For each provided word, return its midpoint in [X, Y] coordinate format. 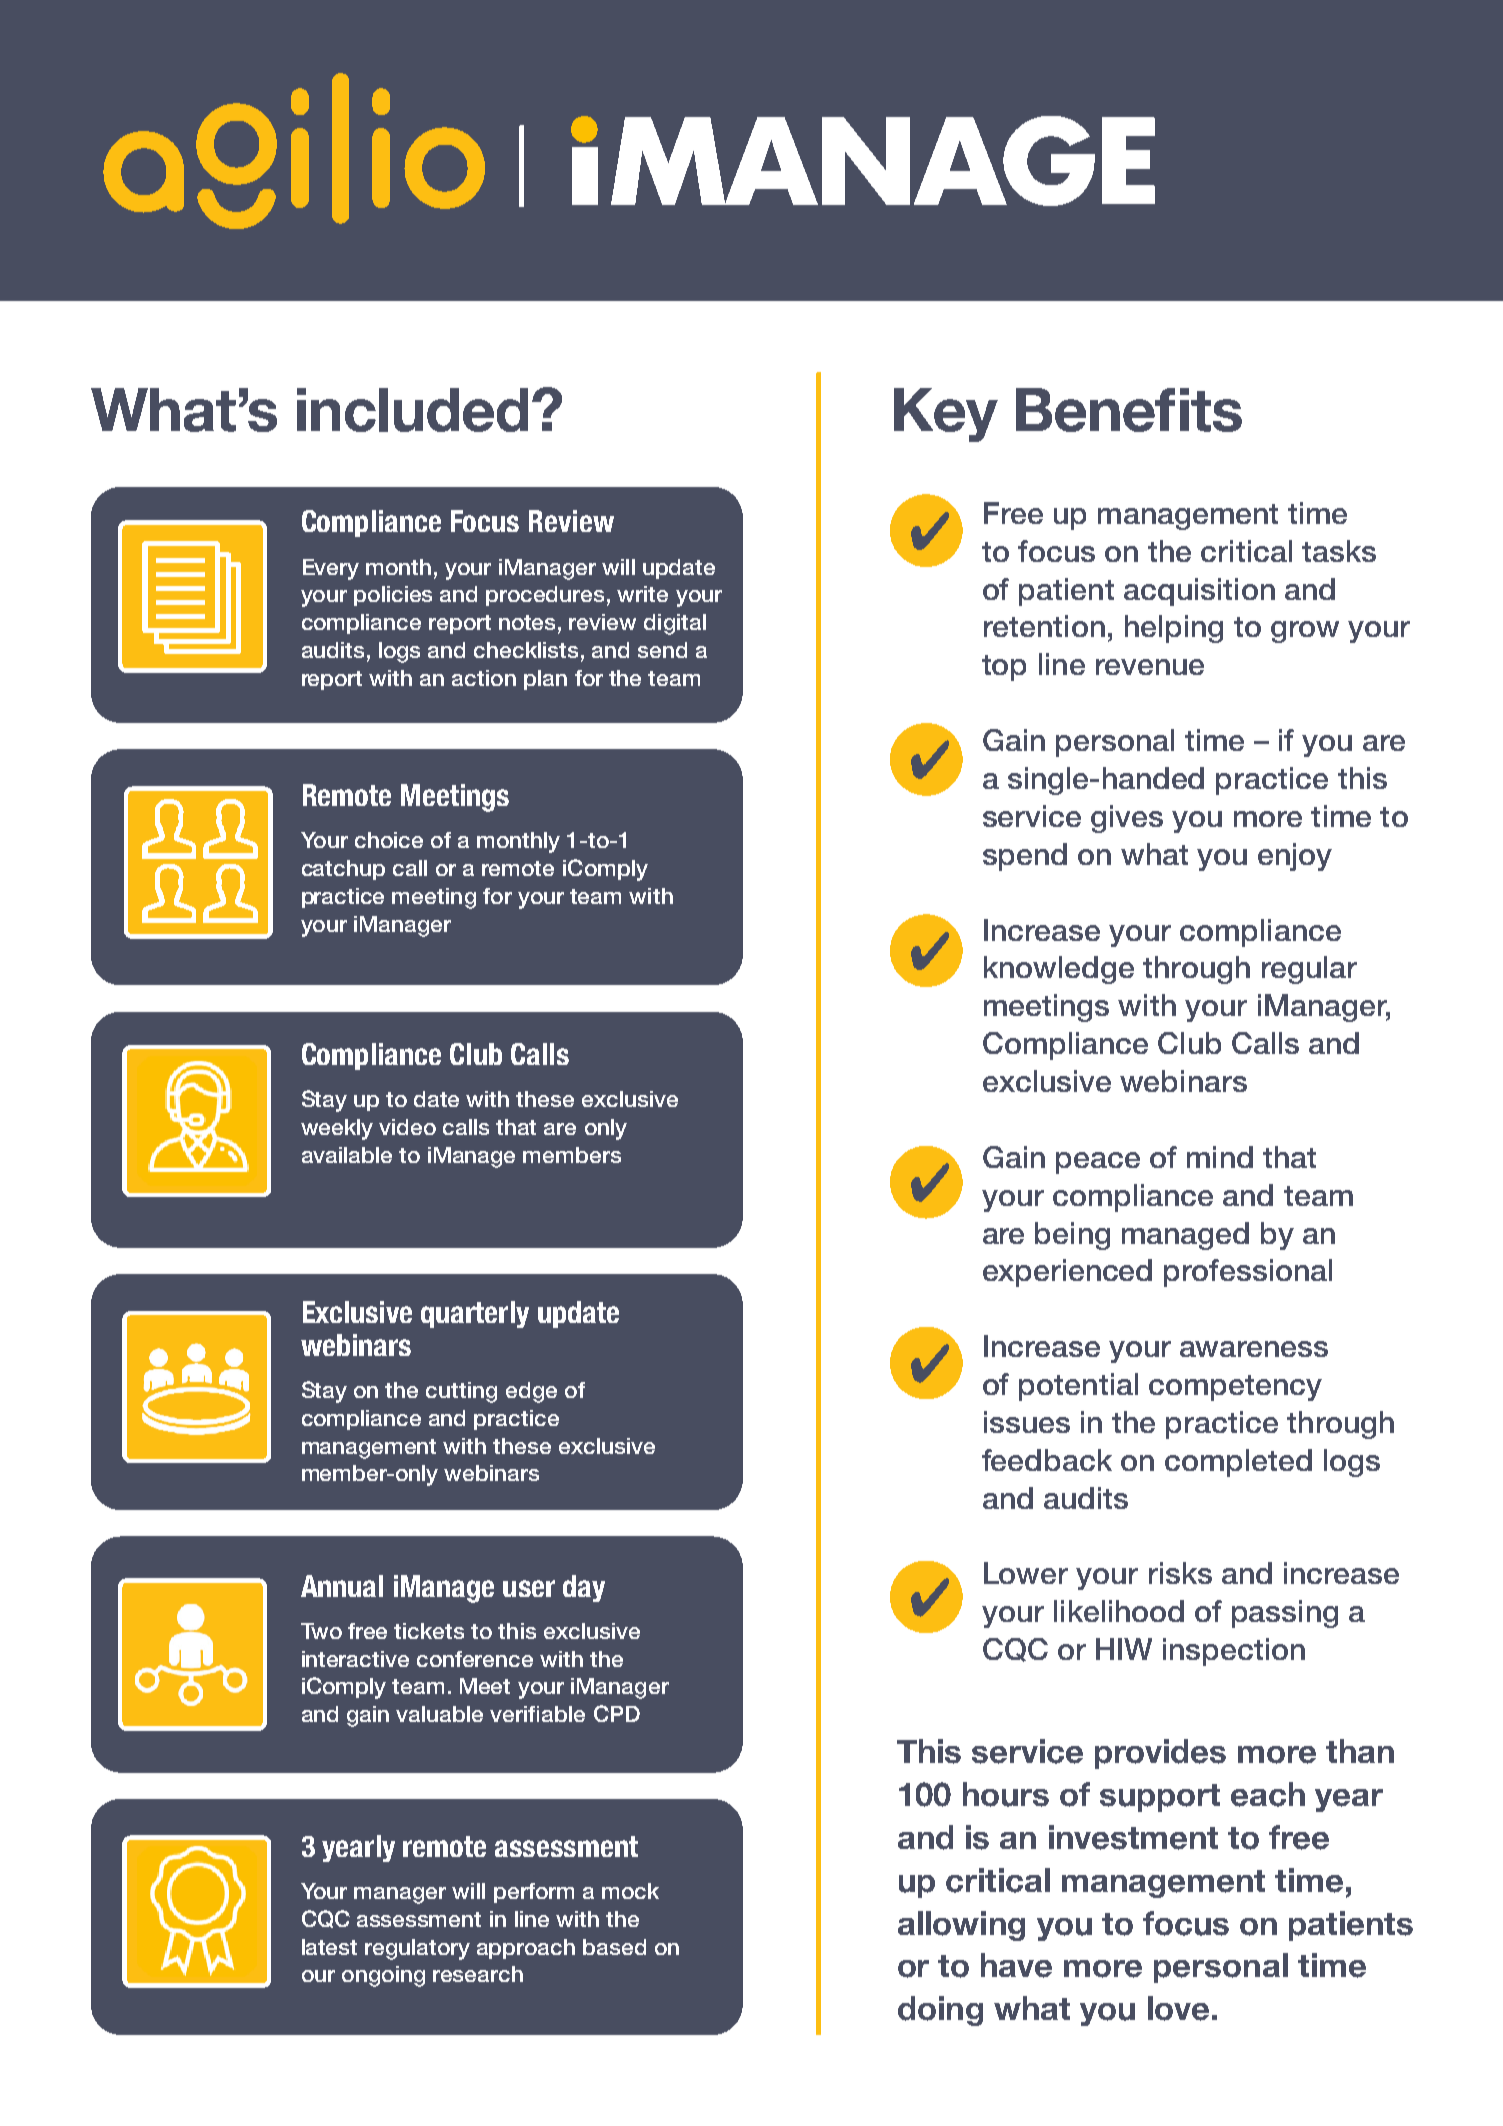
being [1072, 1236]
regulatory [417, 1949]
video [407, 1127]
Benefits [1129, 410]
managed [1185, 1236]
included [412, 410]
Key [946, 415]
